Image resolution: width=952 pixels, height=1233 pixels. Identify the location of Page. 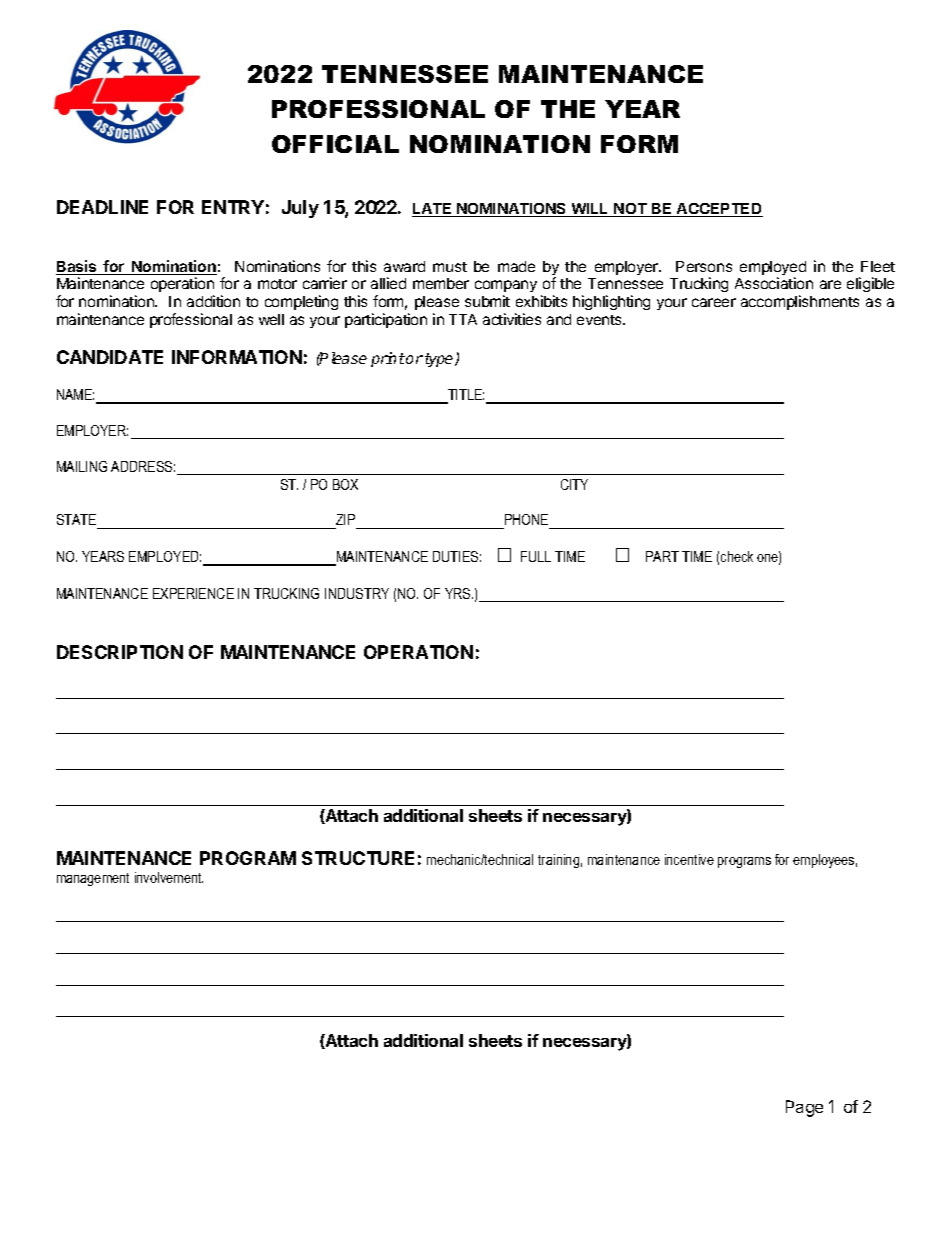
(804, 1108).
